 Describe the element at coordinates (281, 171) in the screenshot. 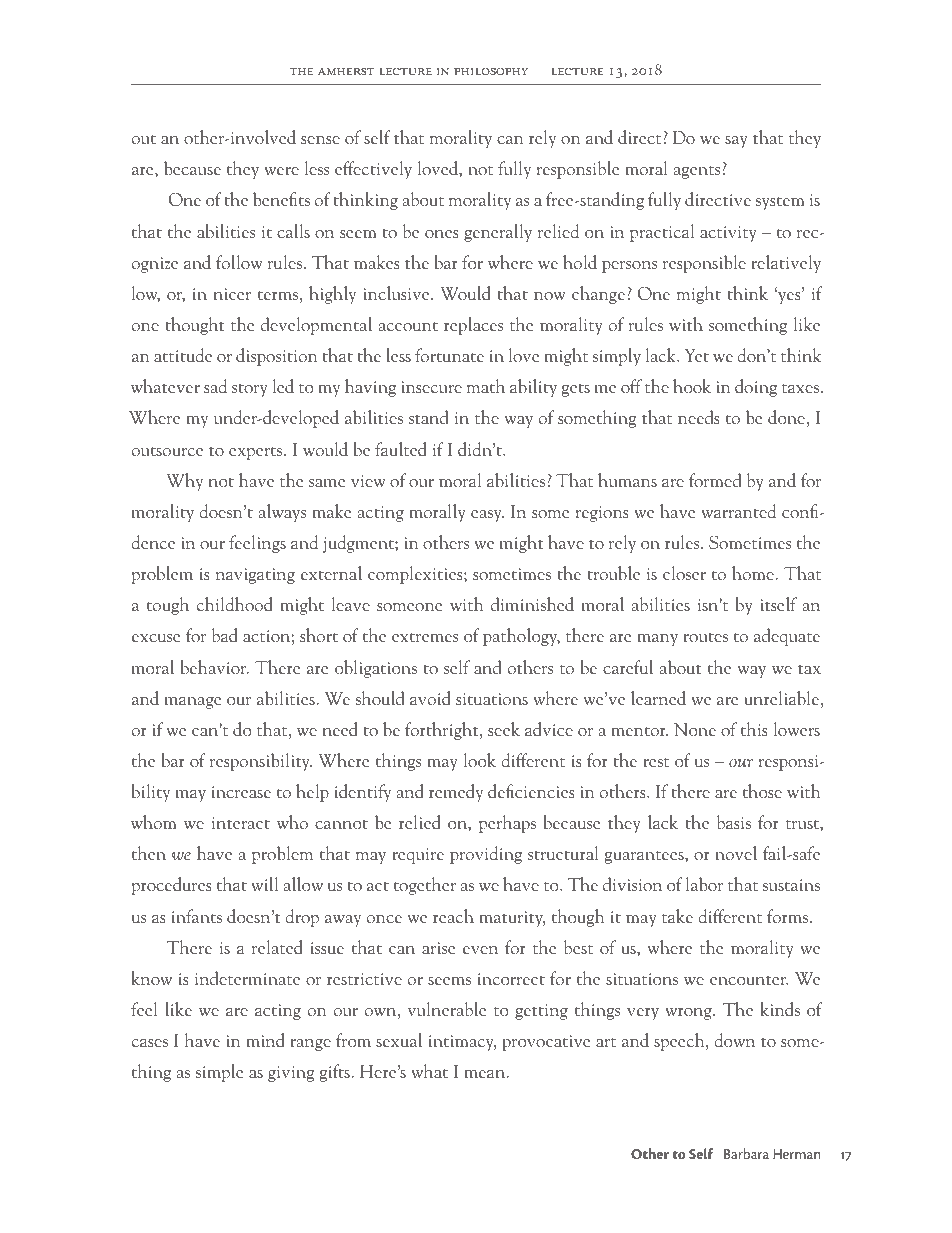

I see `were` at that location.
